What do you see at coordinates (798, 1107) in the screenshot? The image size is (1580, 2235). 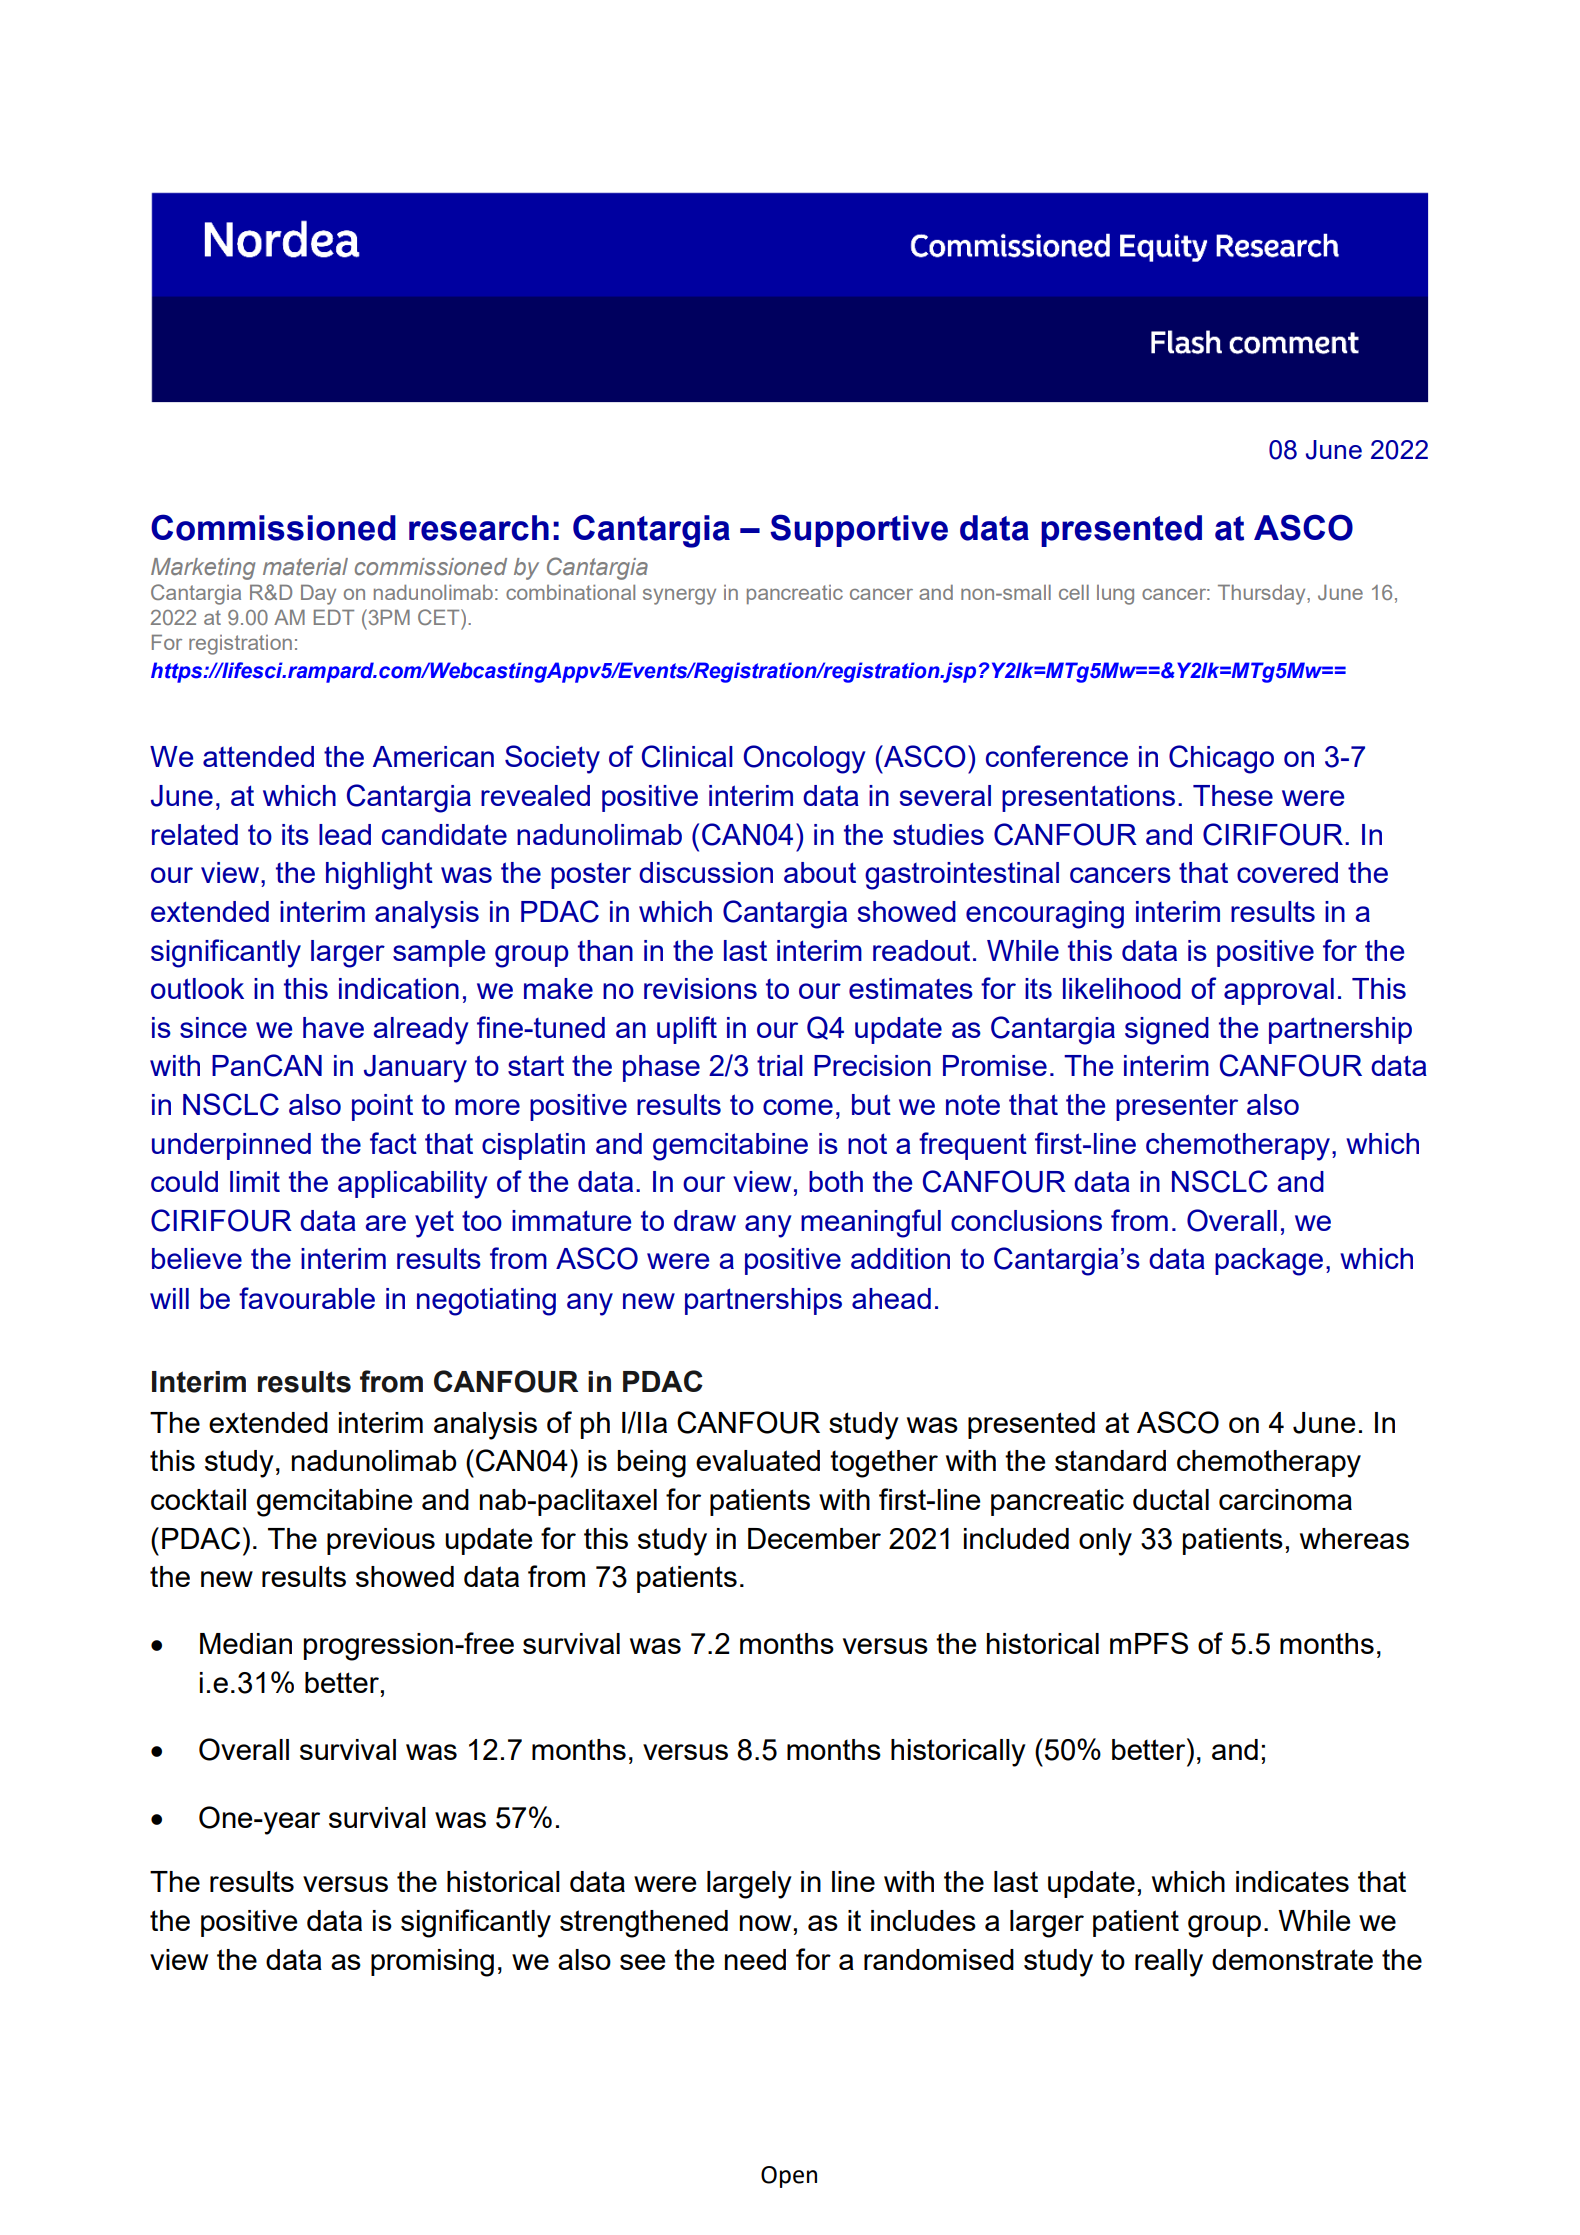 I see `come` at bounding box center [798, 1107].
